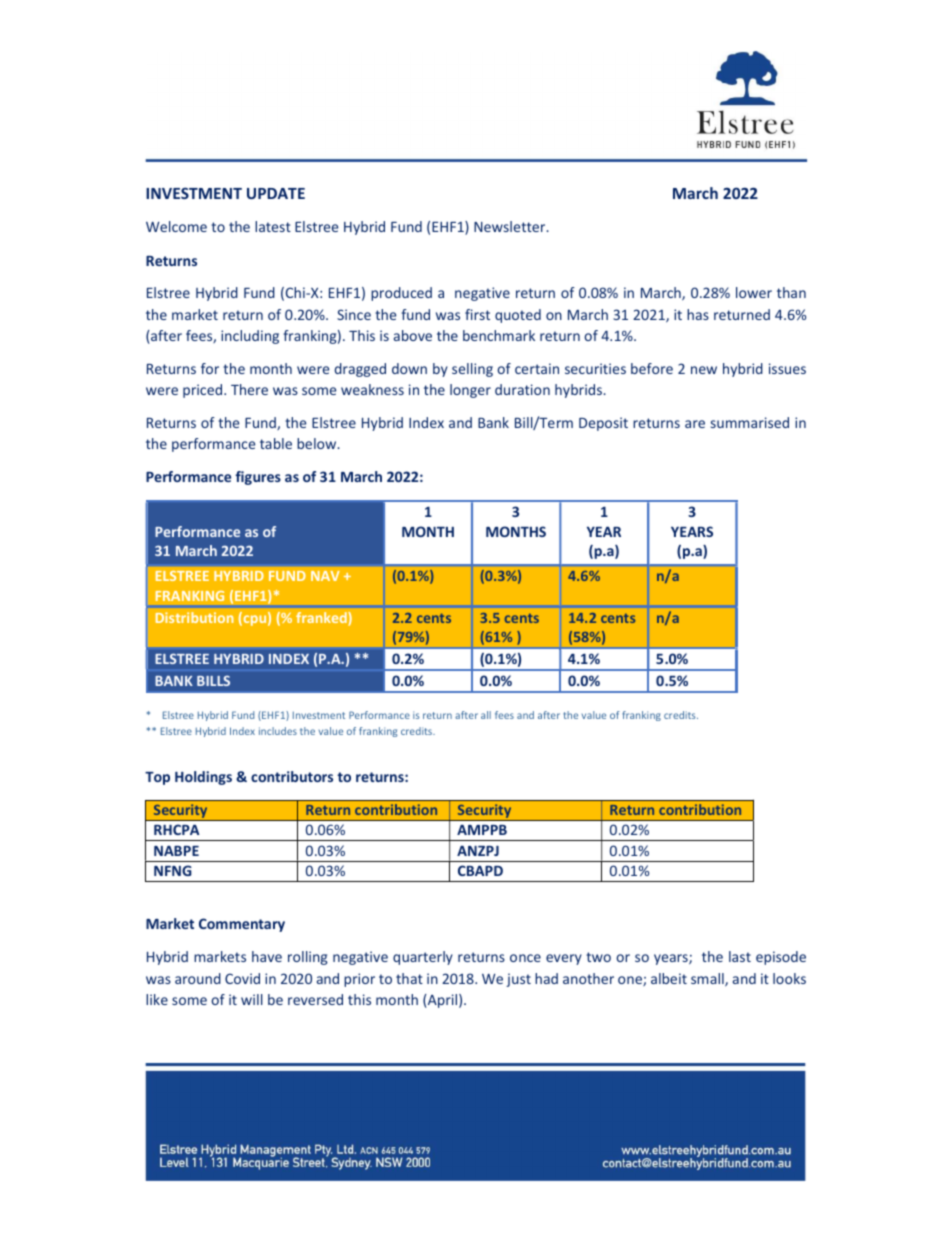  Describe the element at coordinates (325, 576) in the image. I see `NAV` at that location.
